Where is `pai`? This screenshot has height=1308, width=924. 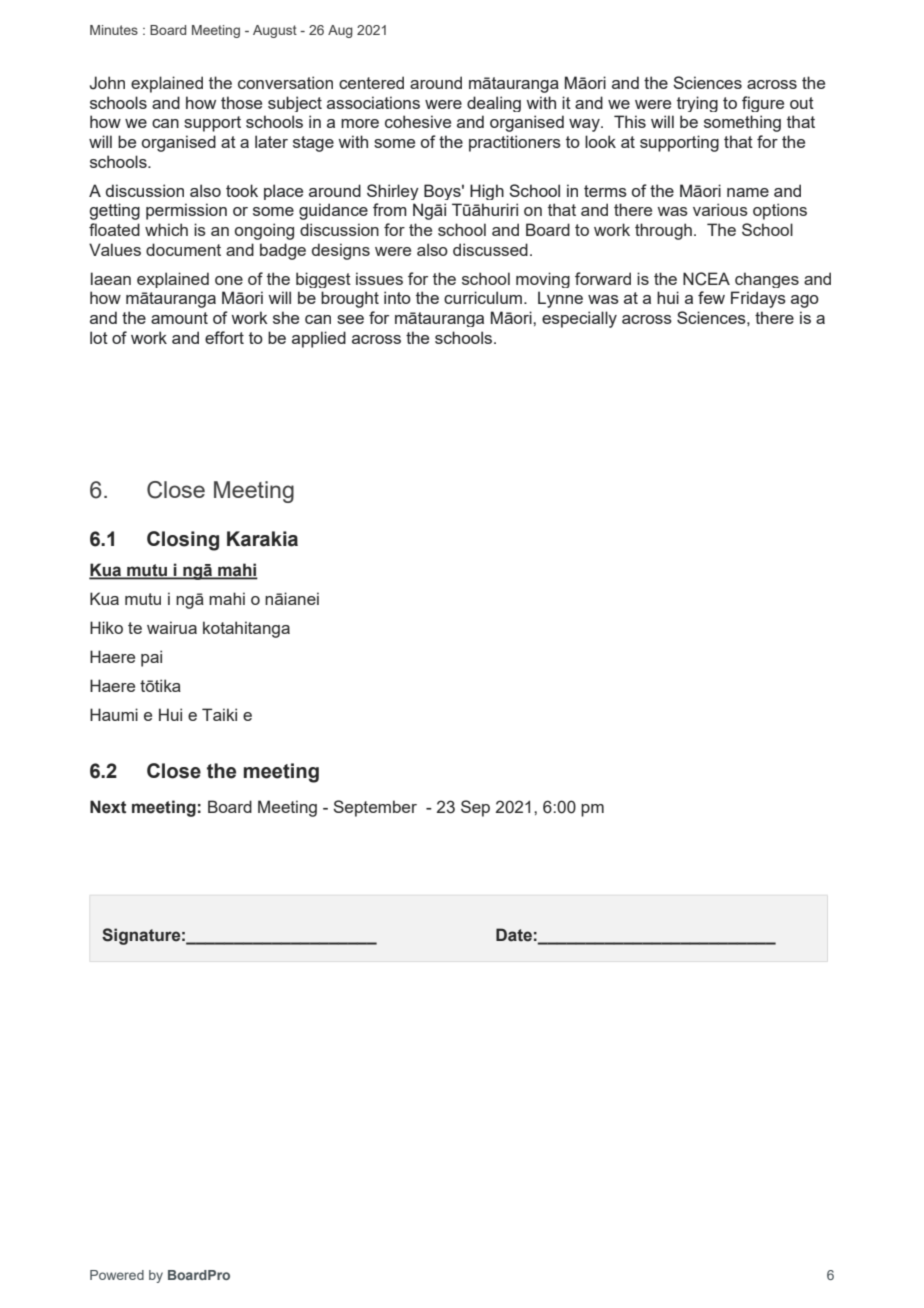 pai is located at coordinates (151, 658).
